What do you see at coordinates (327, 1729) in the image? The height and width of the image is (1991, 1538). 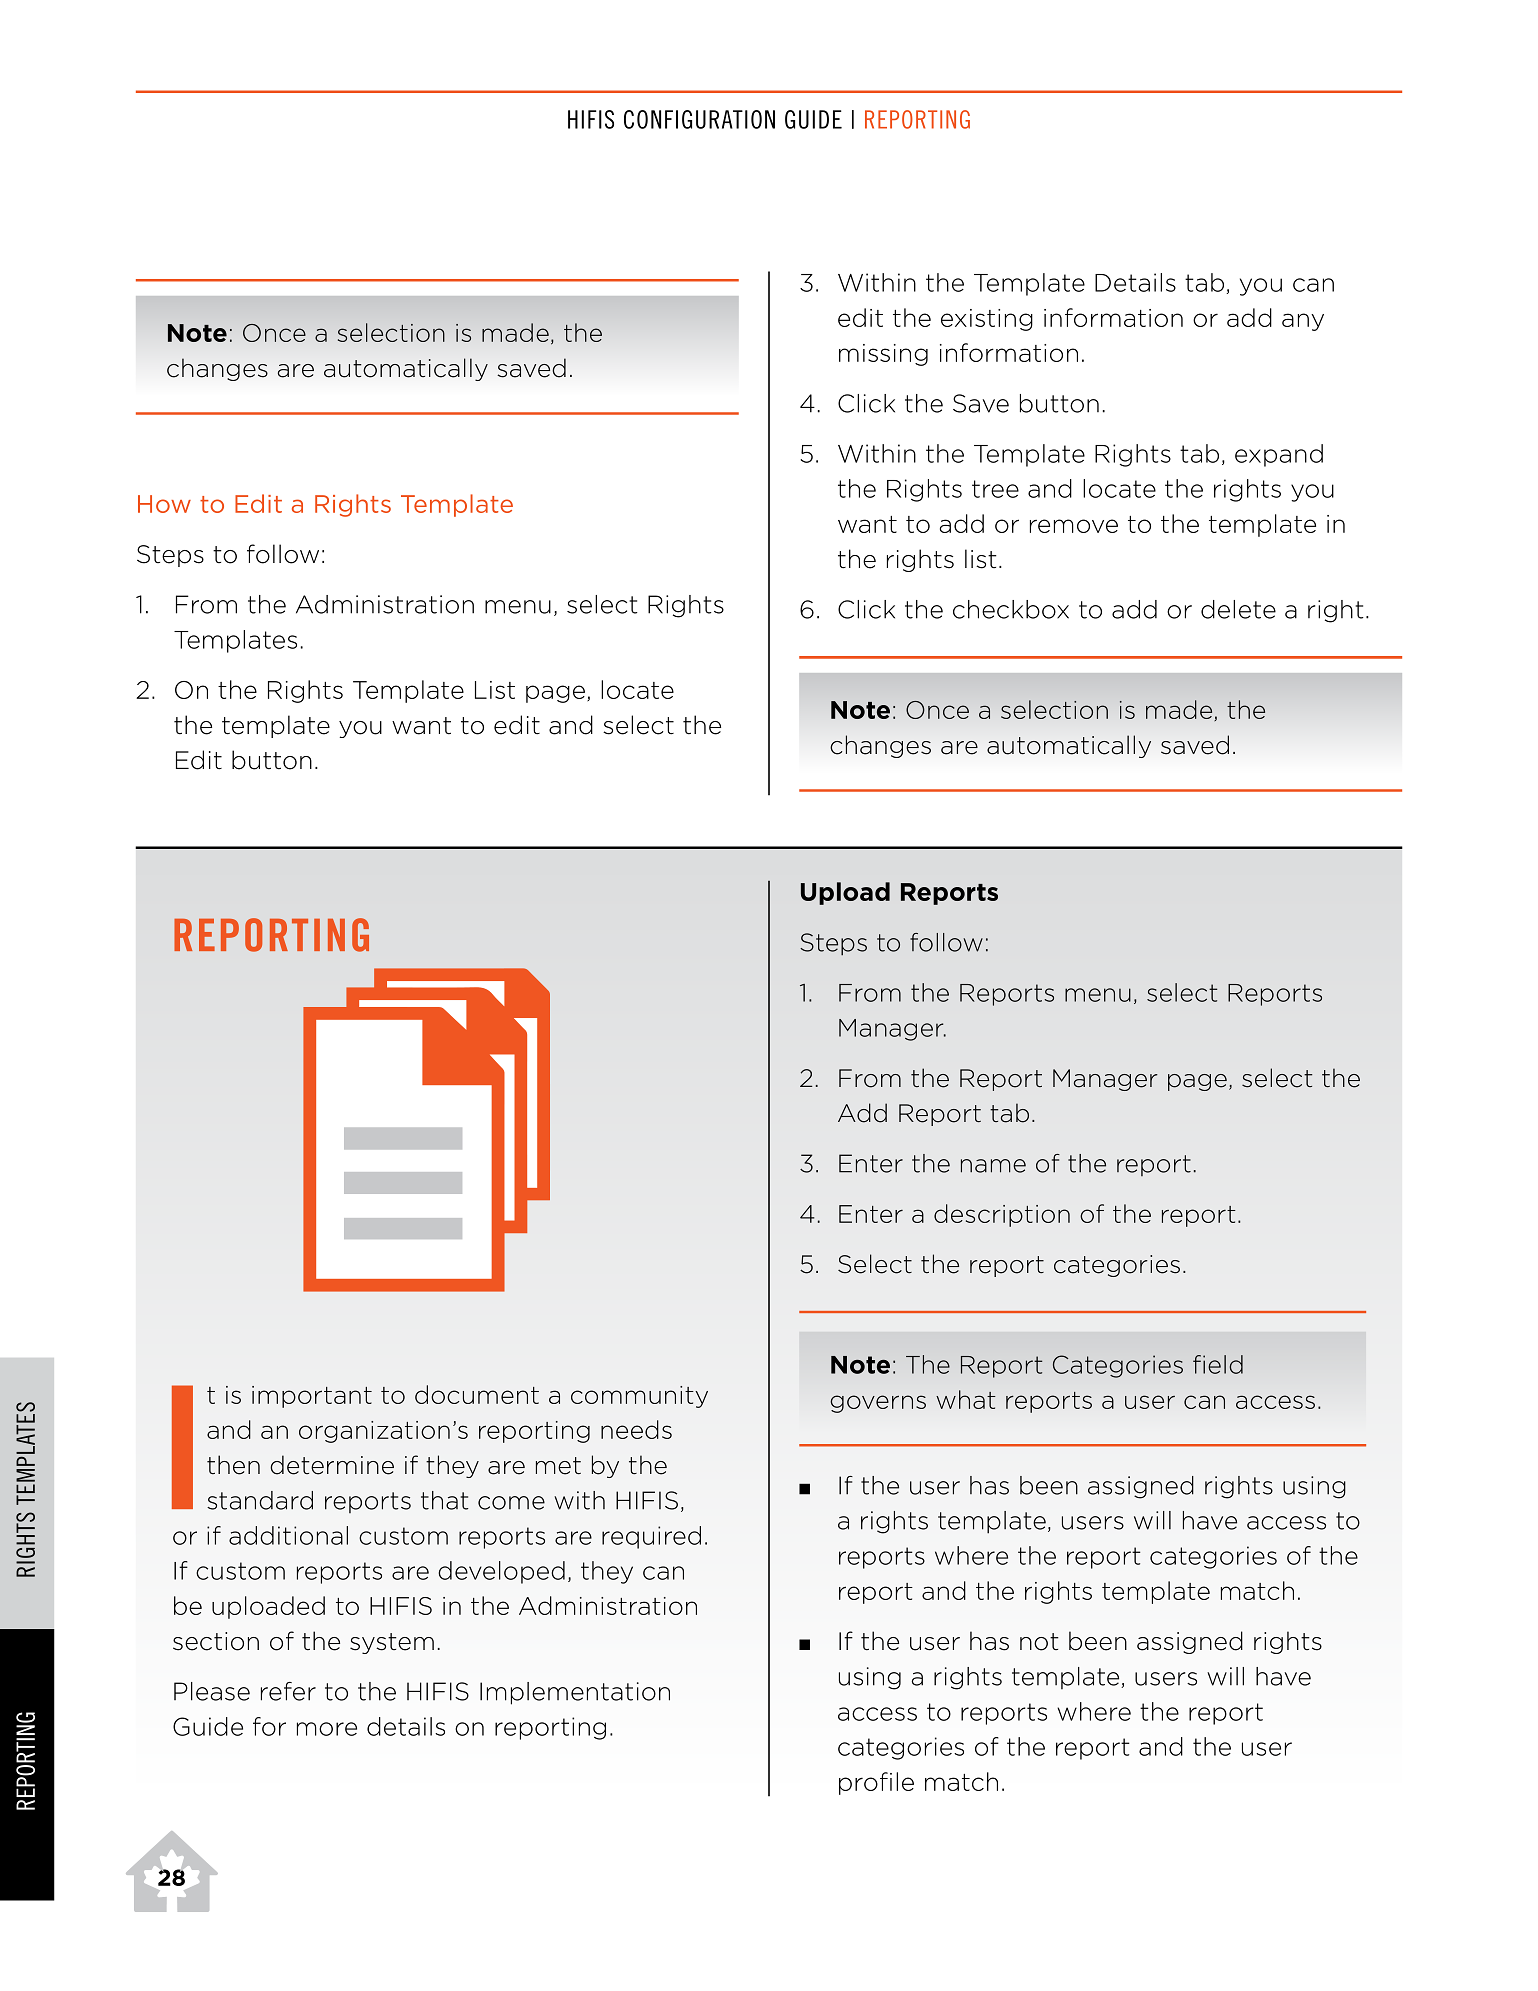 I see `more` at bounding box center [327, 1729].
